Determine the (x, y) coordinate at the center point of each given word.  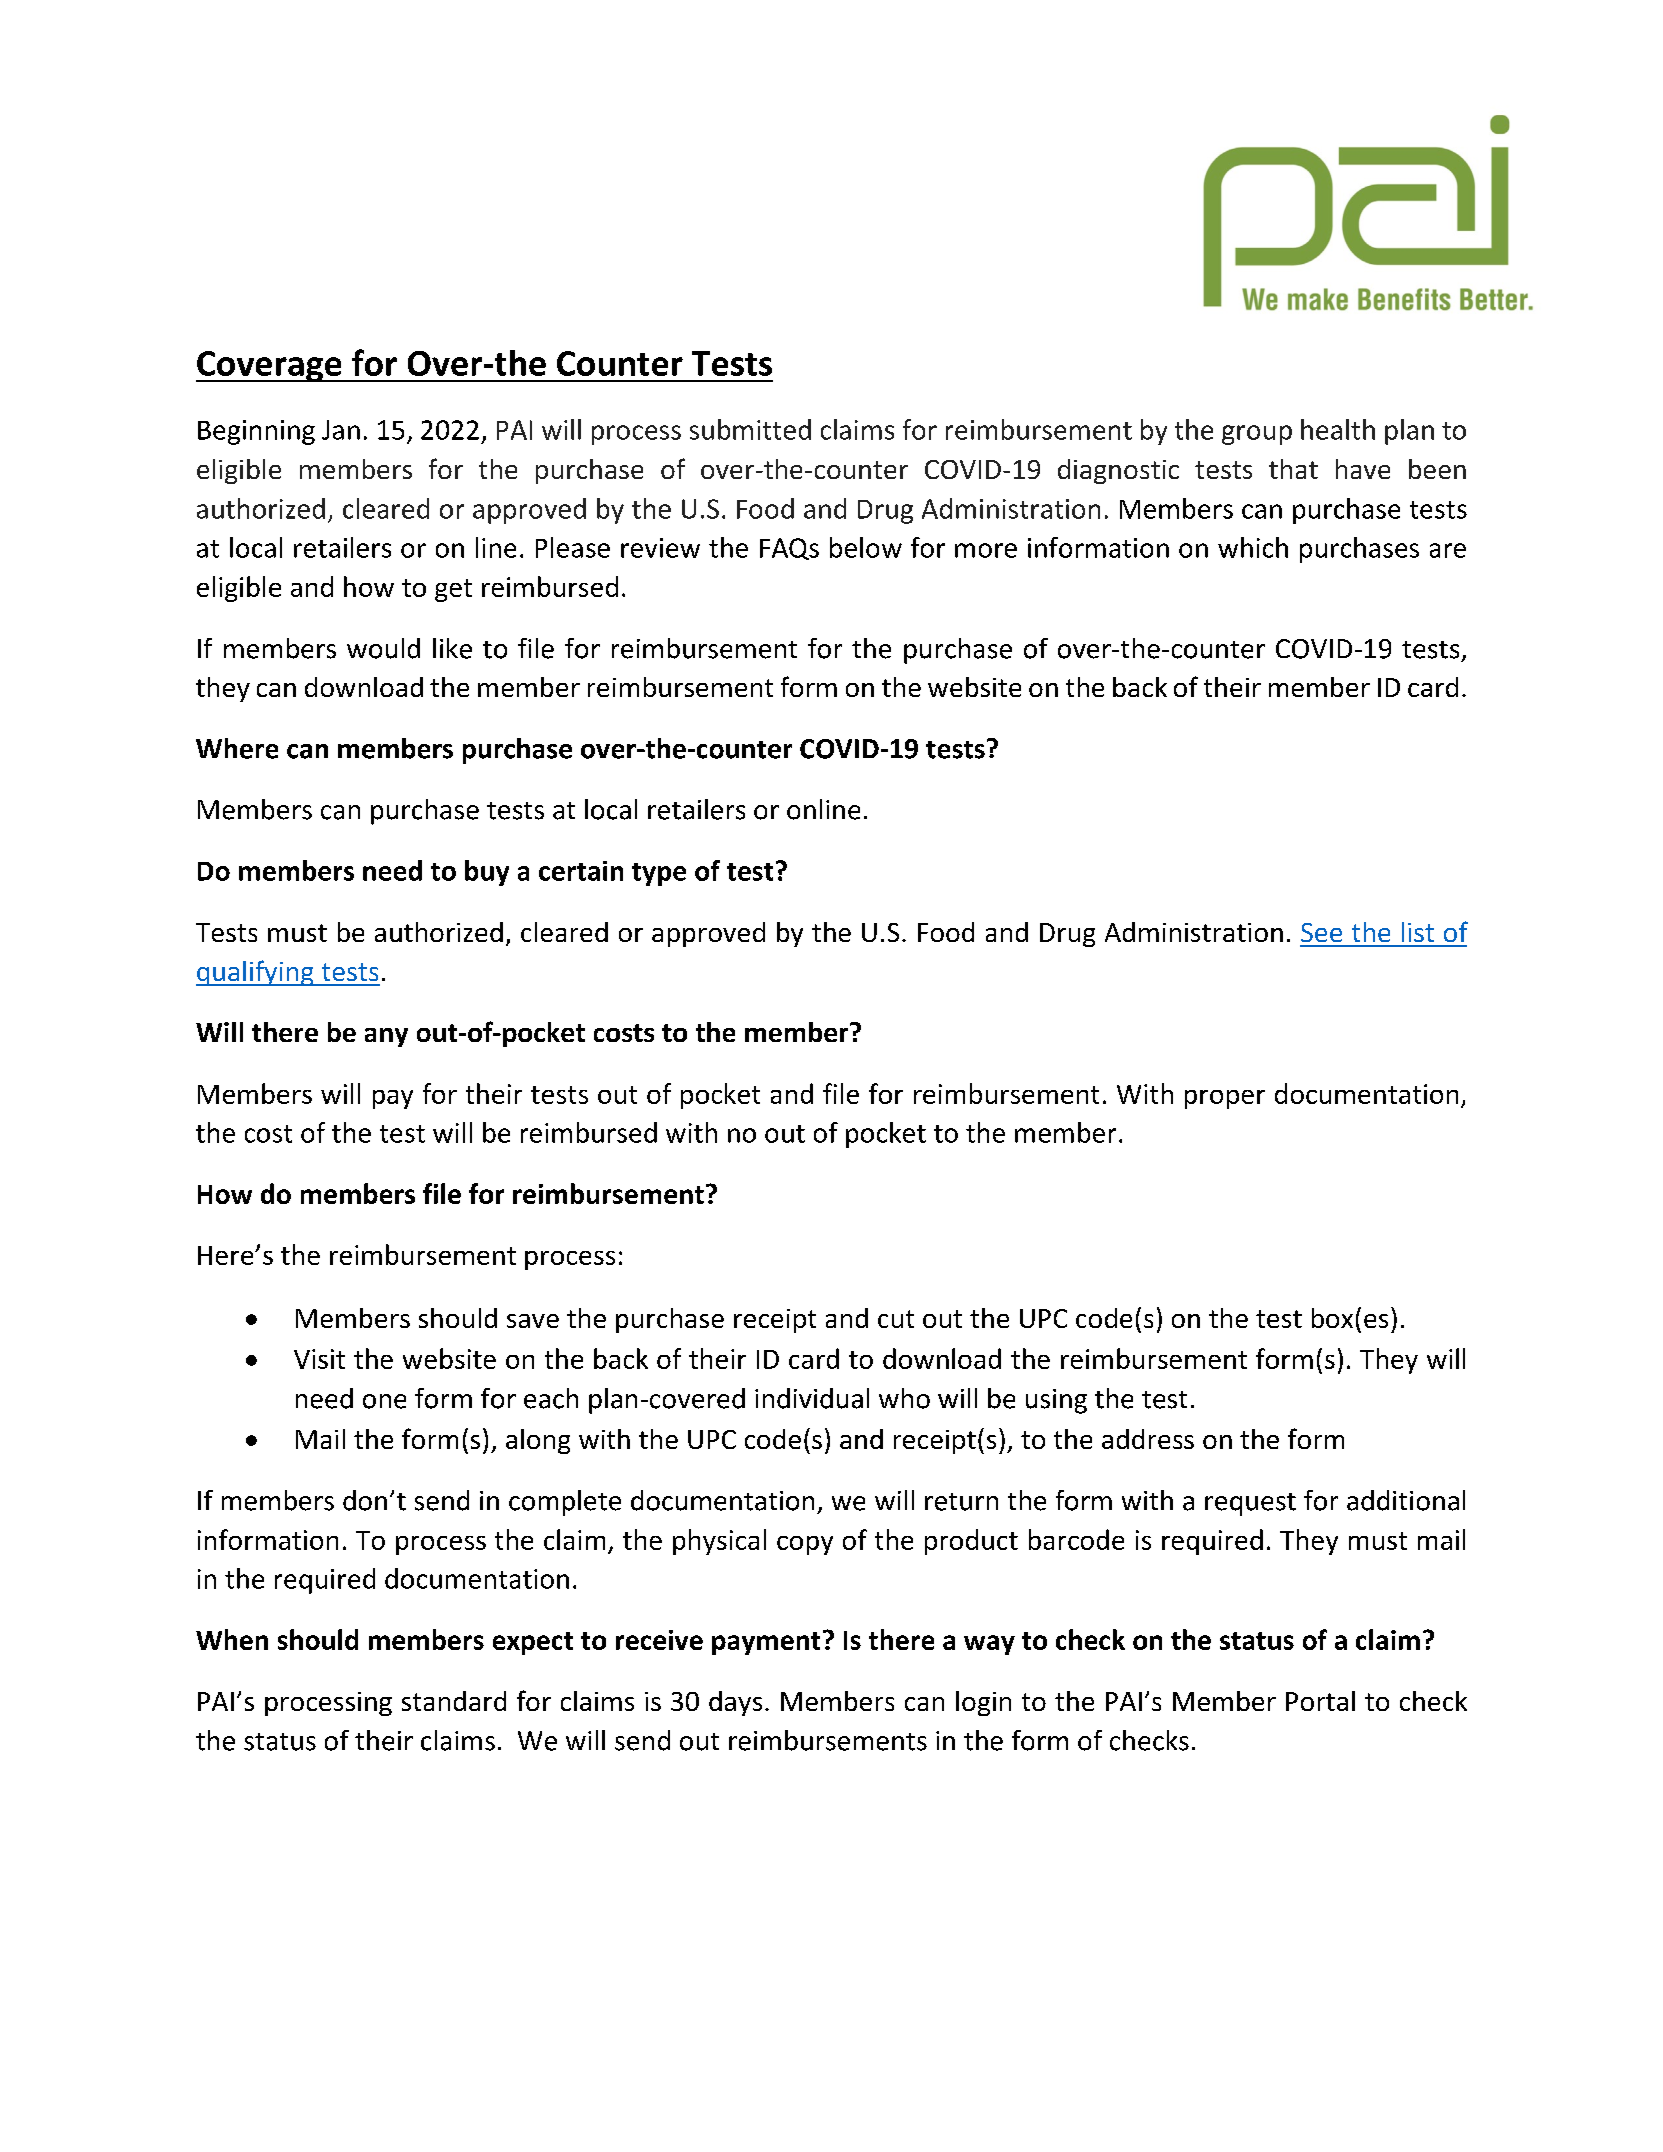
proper (1225, 1099)
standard (454, 1701)
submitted (750, 429)
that (1293, 469)
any (386, 1037)
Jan (341, 430)
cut (896, 1319)
